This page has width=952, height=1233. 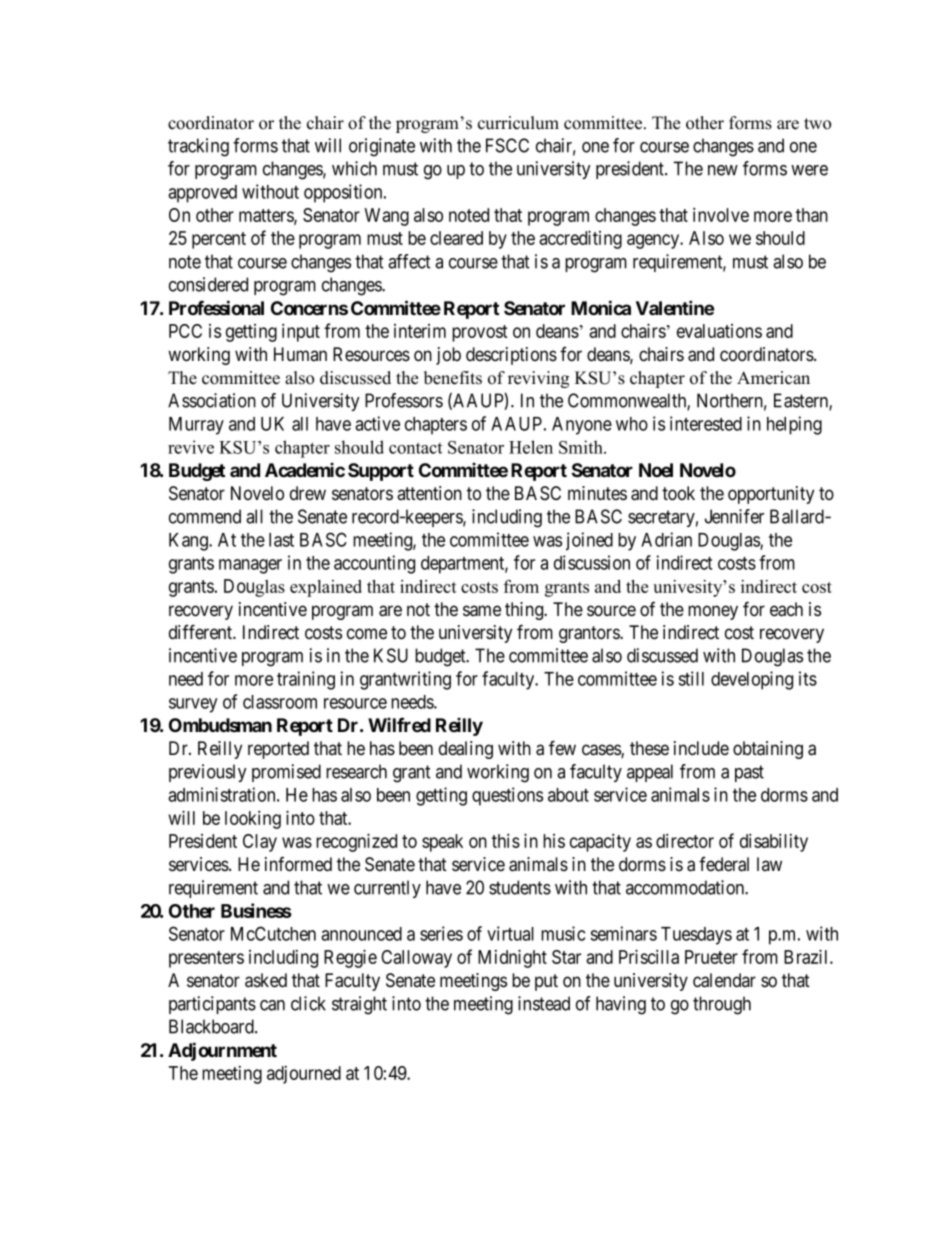 I want to click on through, so click(x=722, y=1005).
